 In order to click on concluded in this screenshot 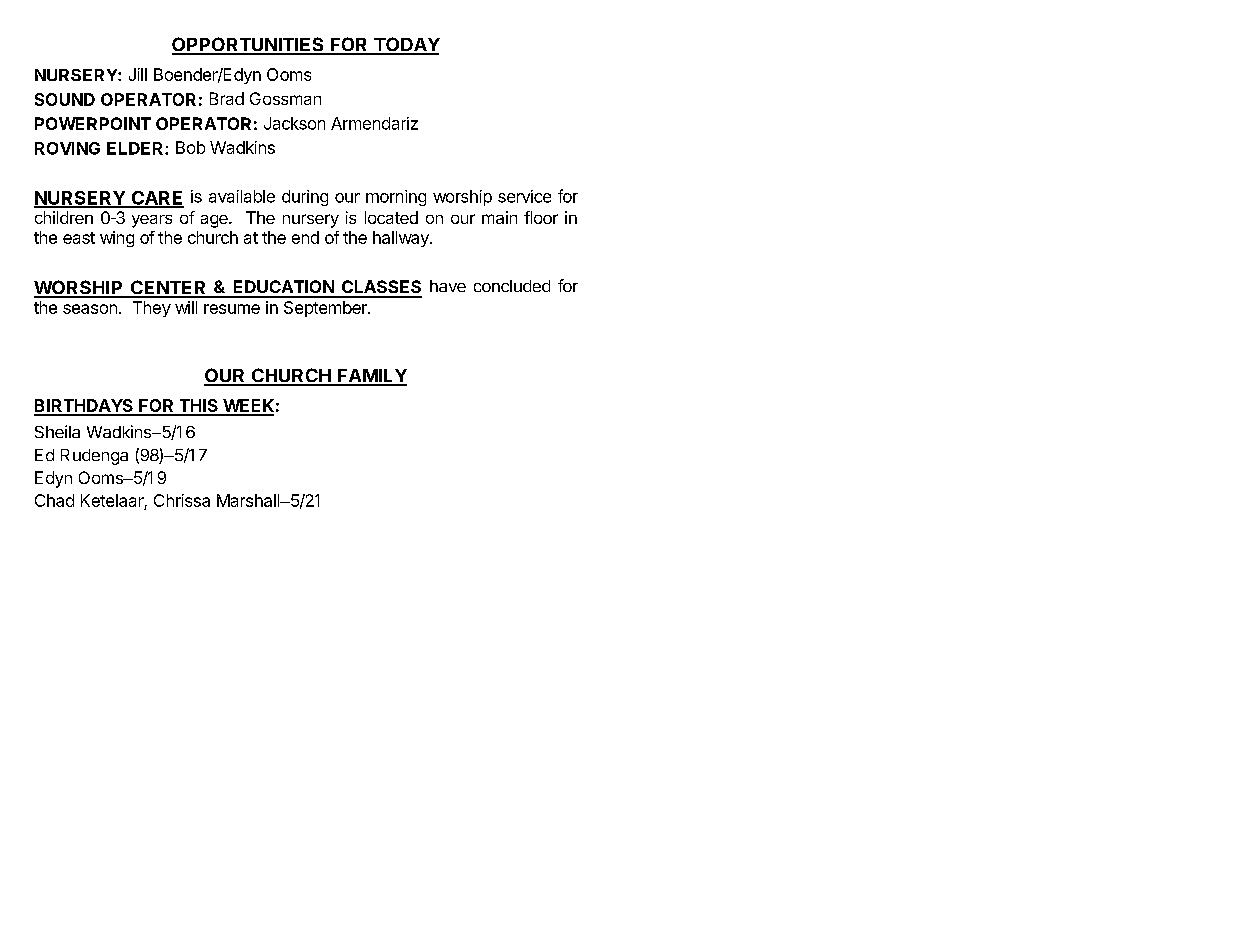, I will do `click(512, 286)`.
